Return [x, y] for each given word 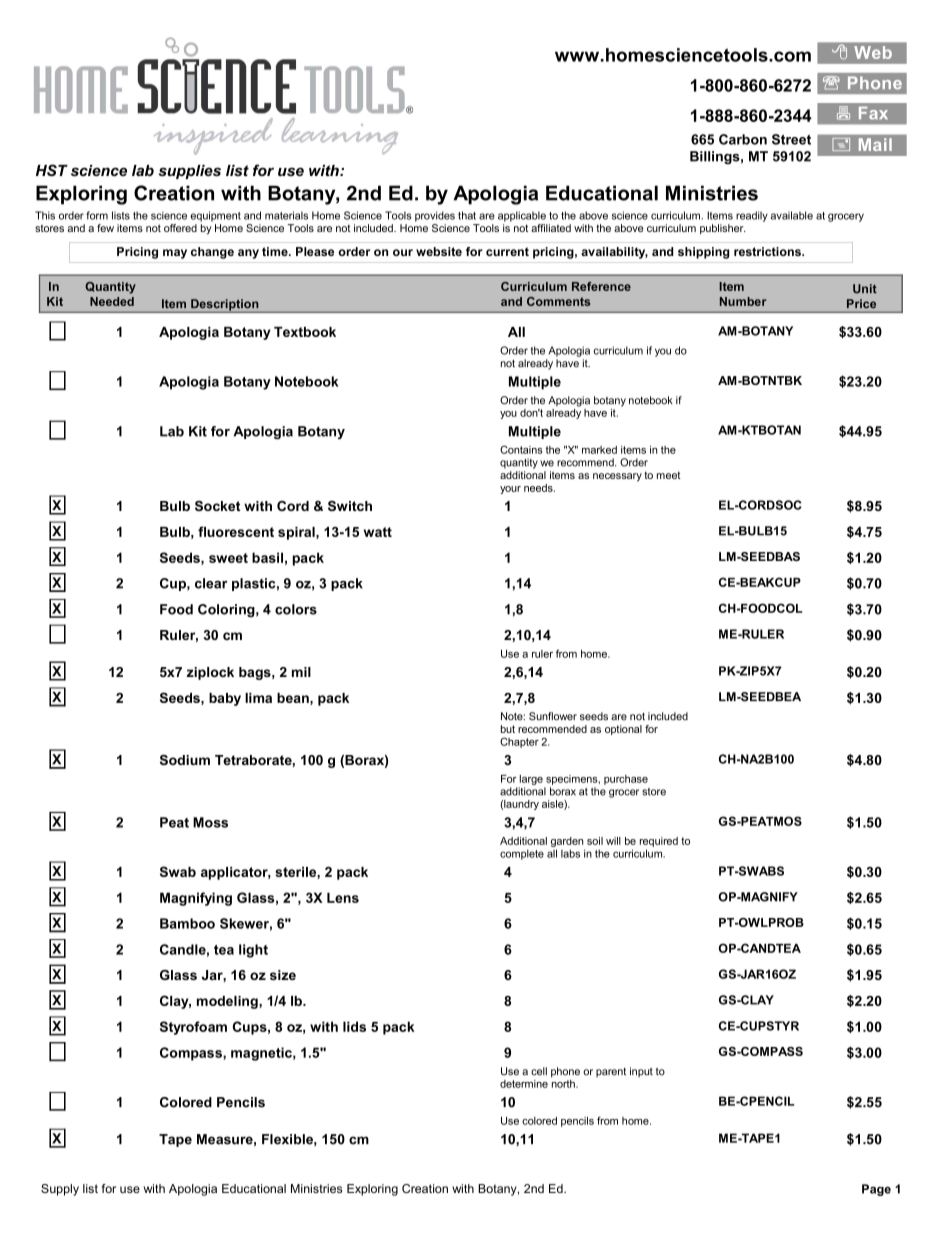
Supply [60, 1190]
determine [524, 1084]
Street [791, 139]
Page [876, 1190]
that [467, 215]
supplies [189, 172]
